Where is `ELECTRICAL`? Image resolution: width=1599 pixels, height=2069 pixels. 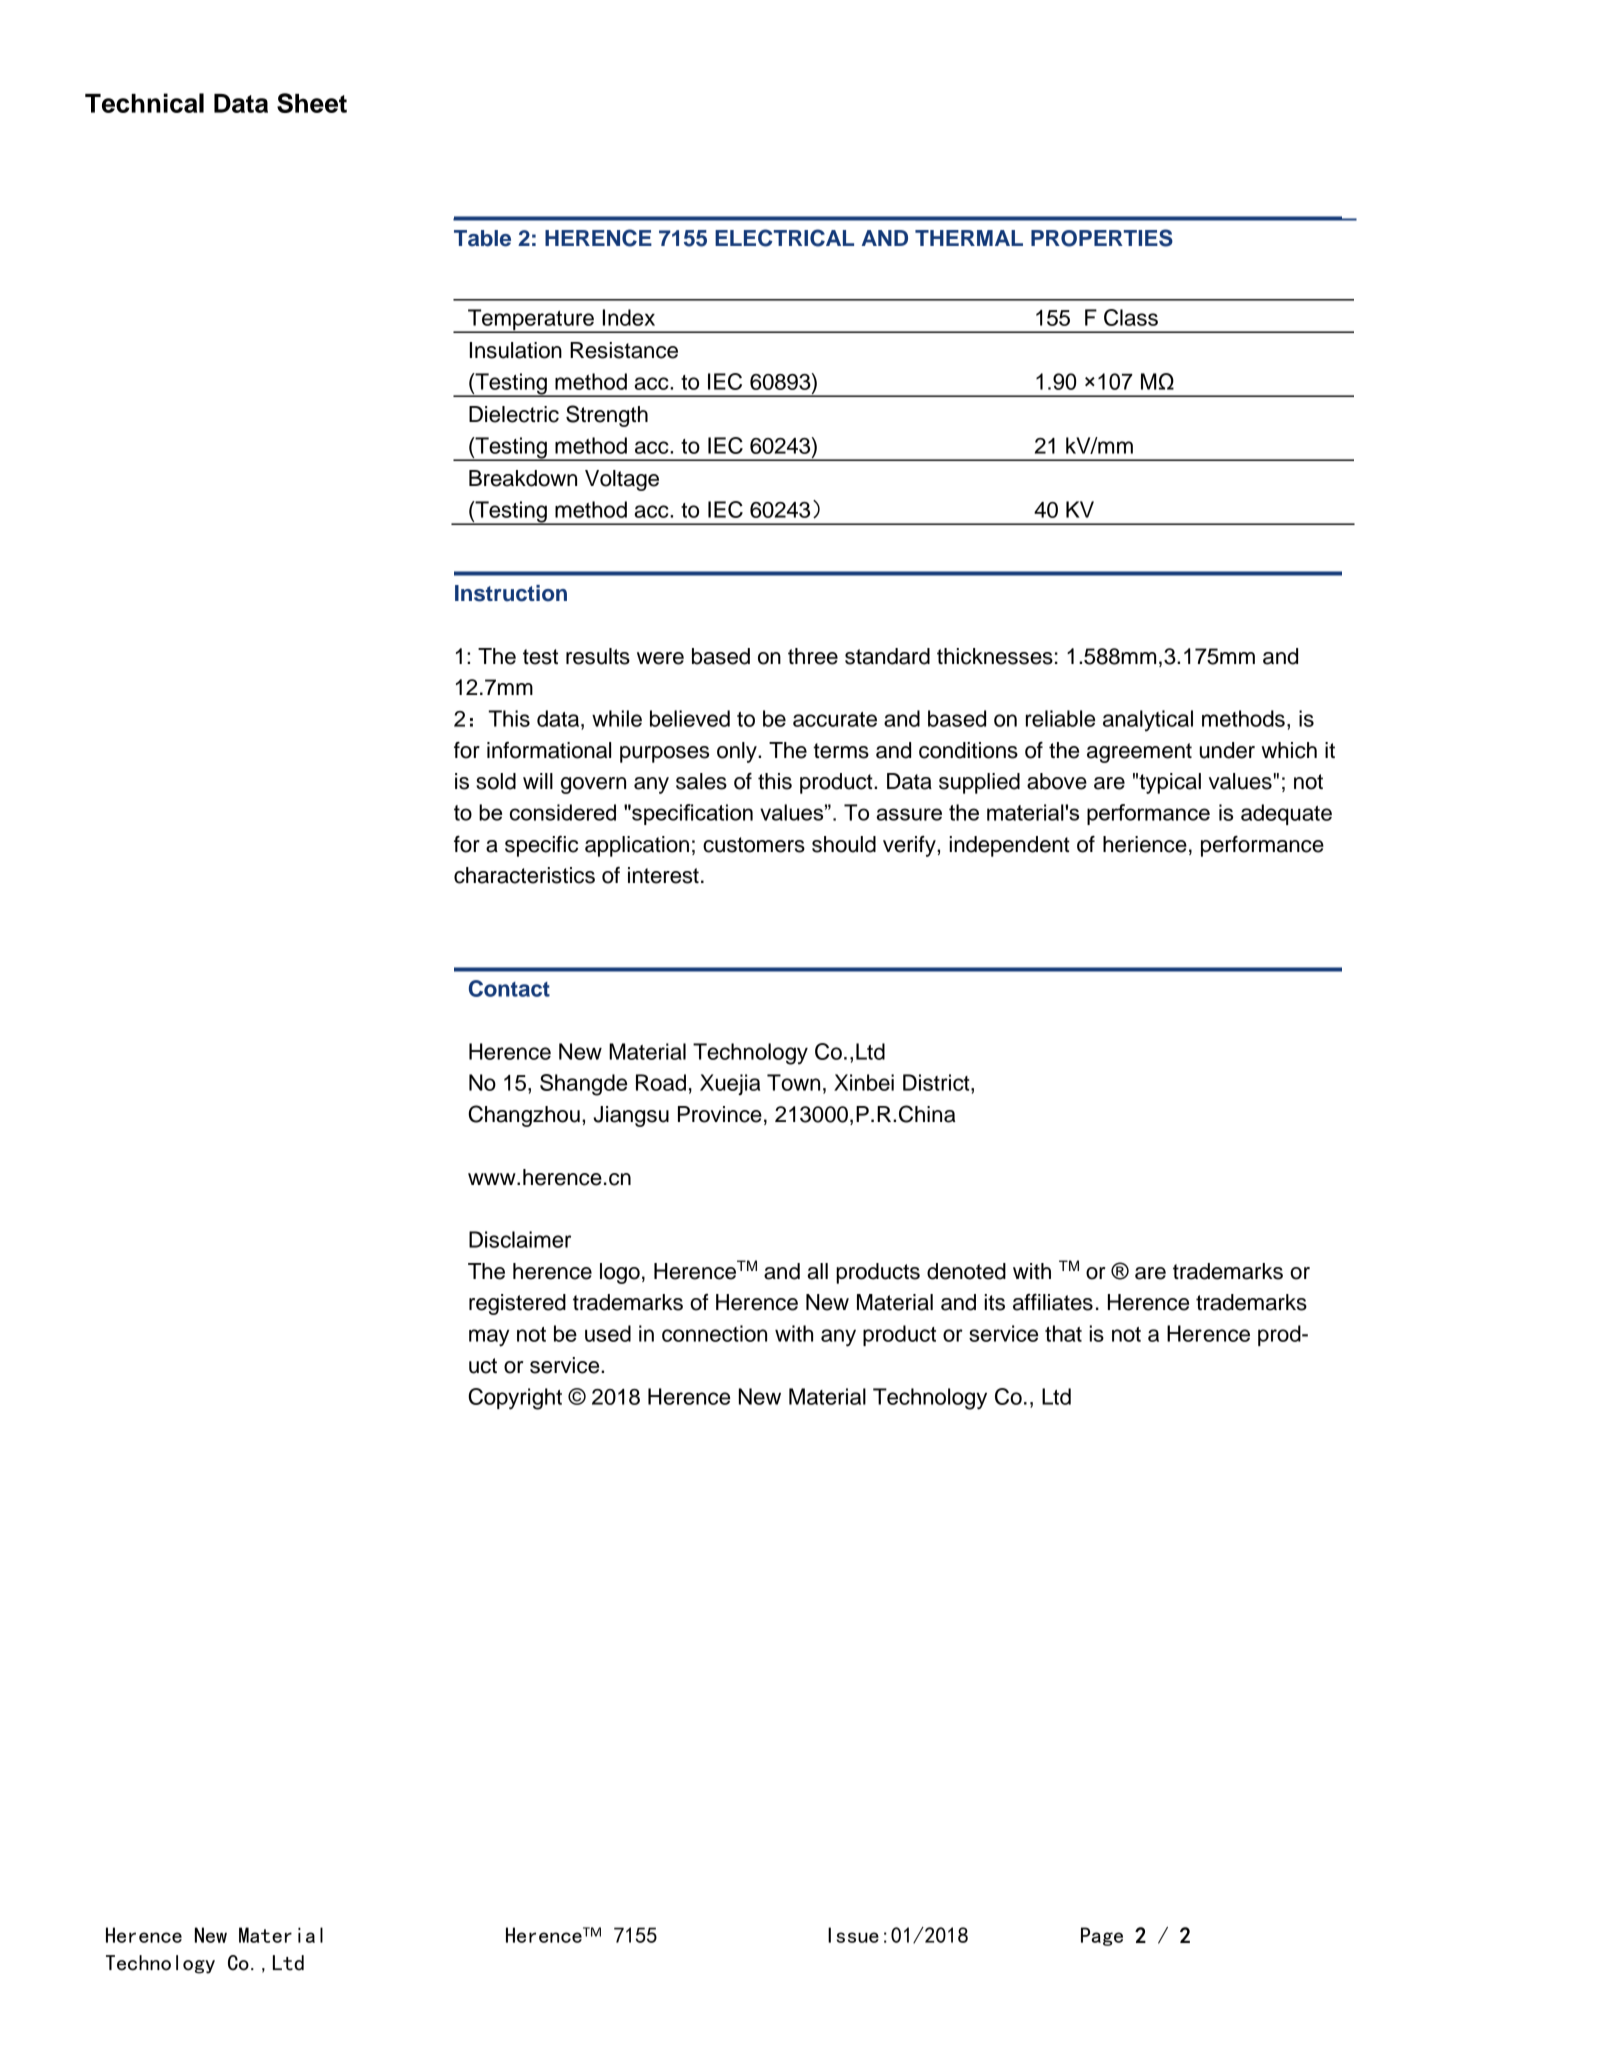
ELECTRICAL is located at coordinates (784, 238).
